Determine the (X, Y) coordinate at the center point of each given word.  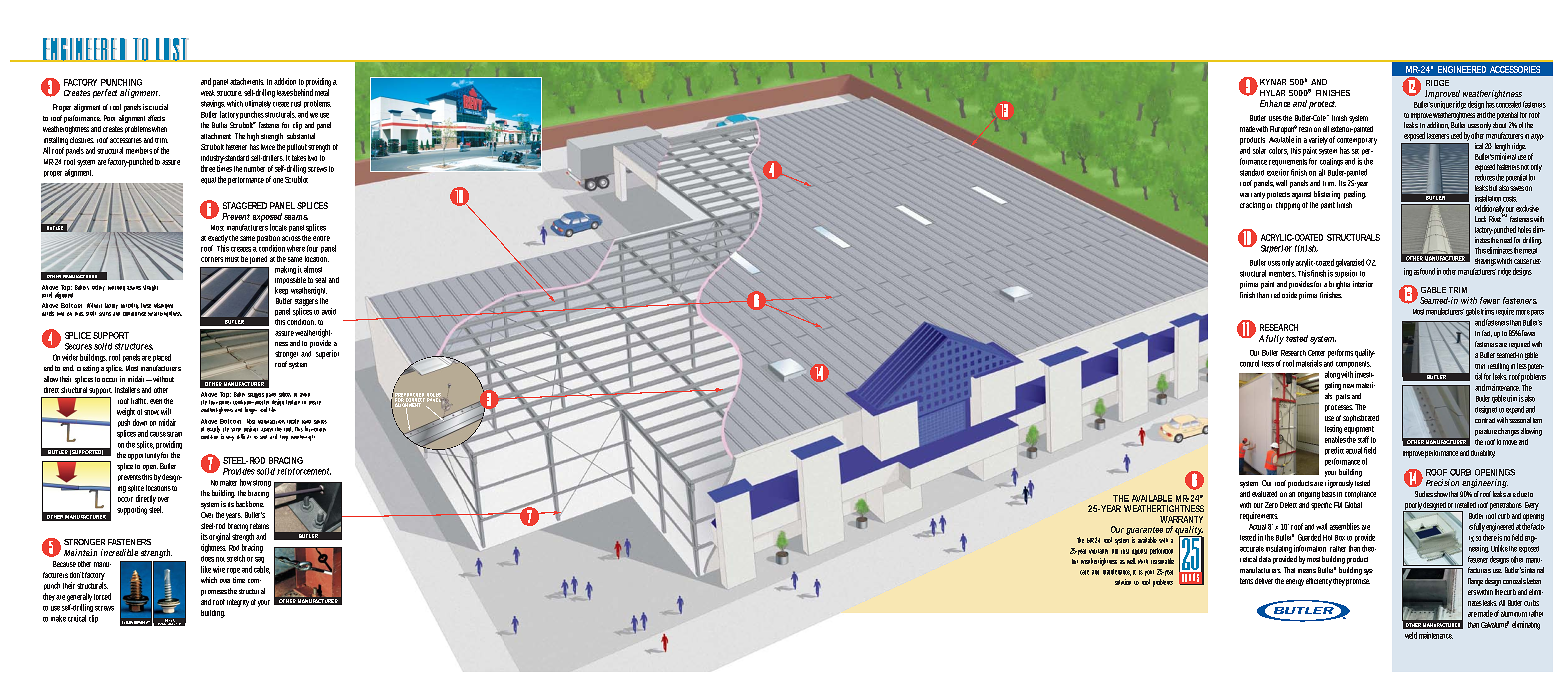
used (1456, 135)
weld (1411, 635)
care (1084, 572)
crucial (158, 107)
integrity (238, 603)
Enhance (1275, 103)
